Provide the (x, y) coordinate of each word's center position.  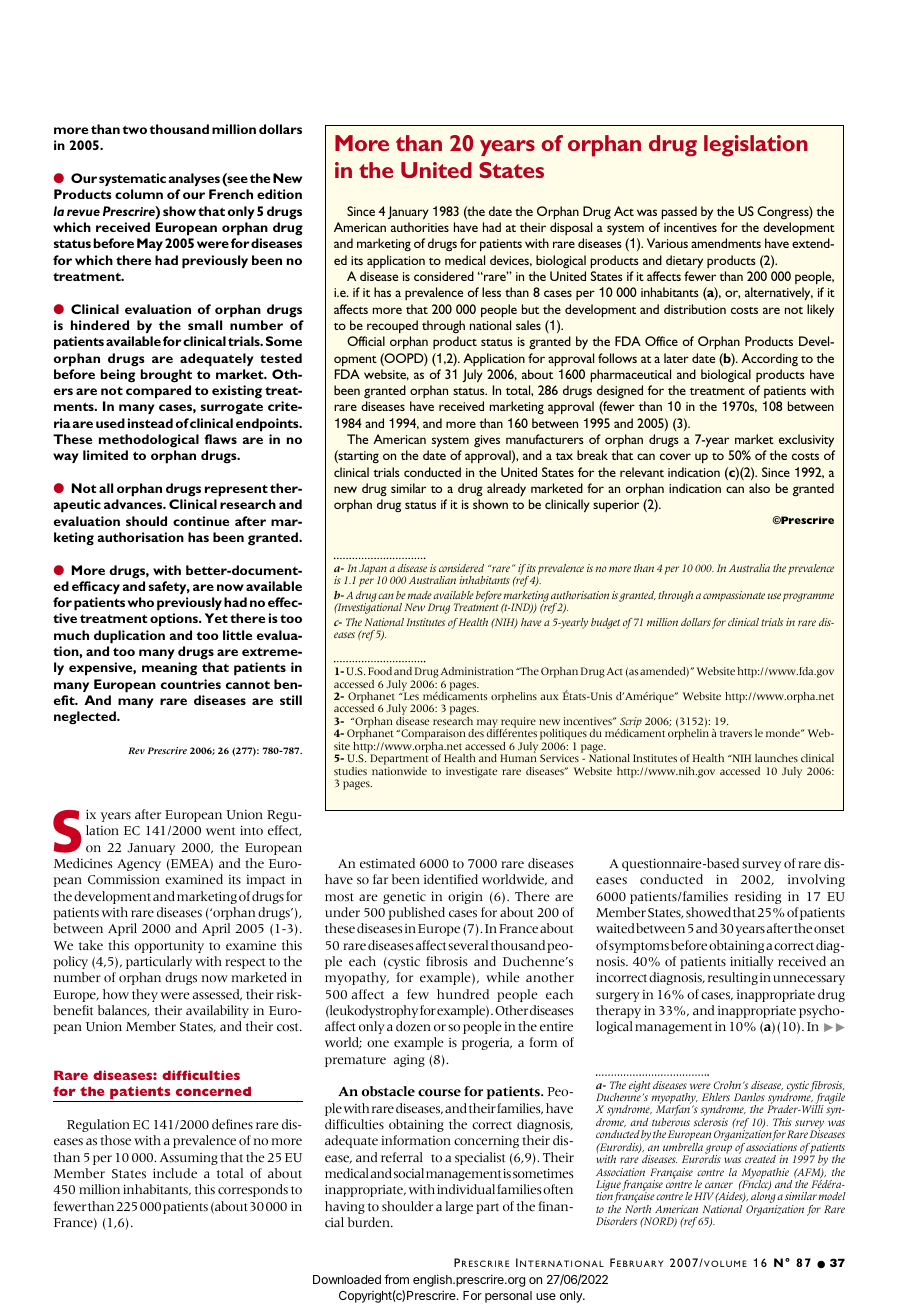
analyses (194, 179)
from (396, 1279)
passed (679, 213)
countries (191, 684)
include (175, 1173)
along (763, 1199)
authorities (420, 227)
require (518, 723)
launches (776, 758)
